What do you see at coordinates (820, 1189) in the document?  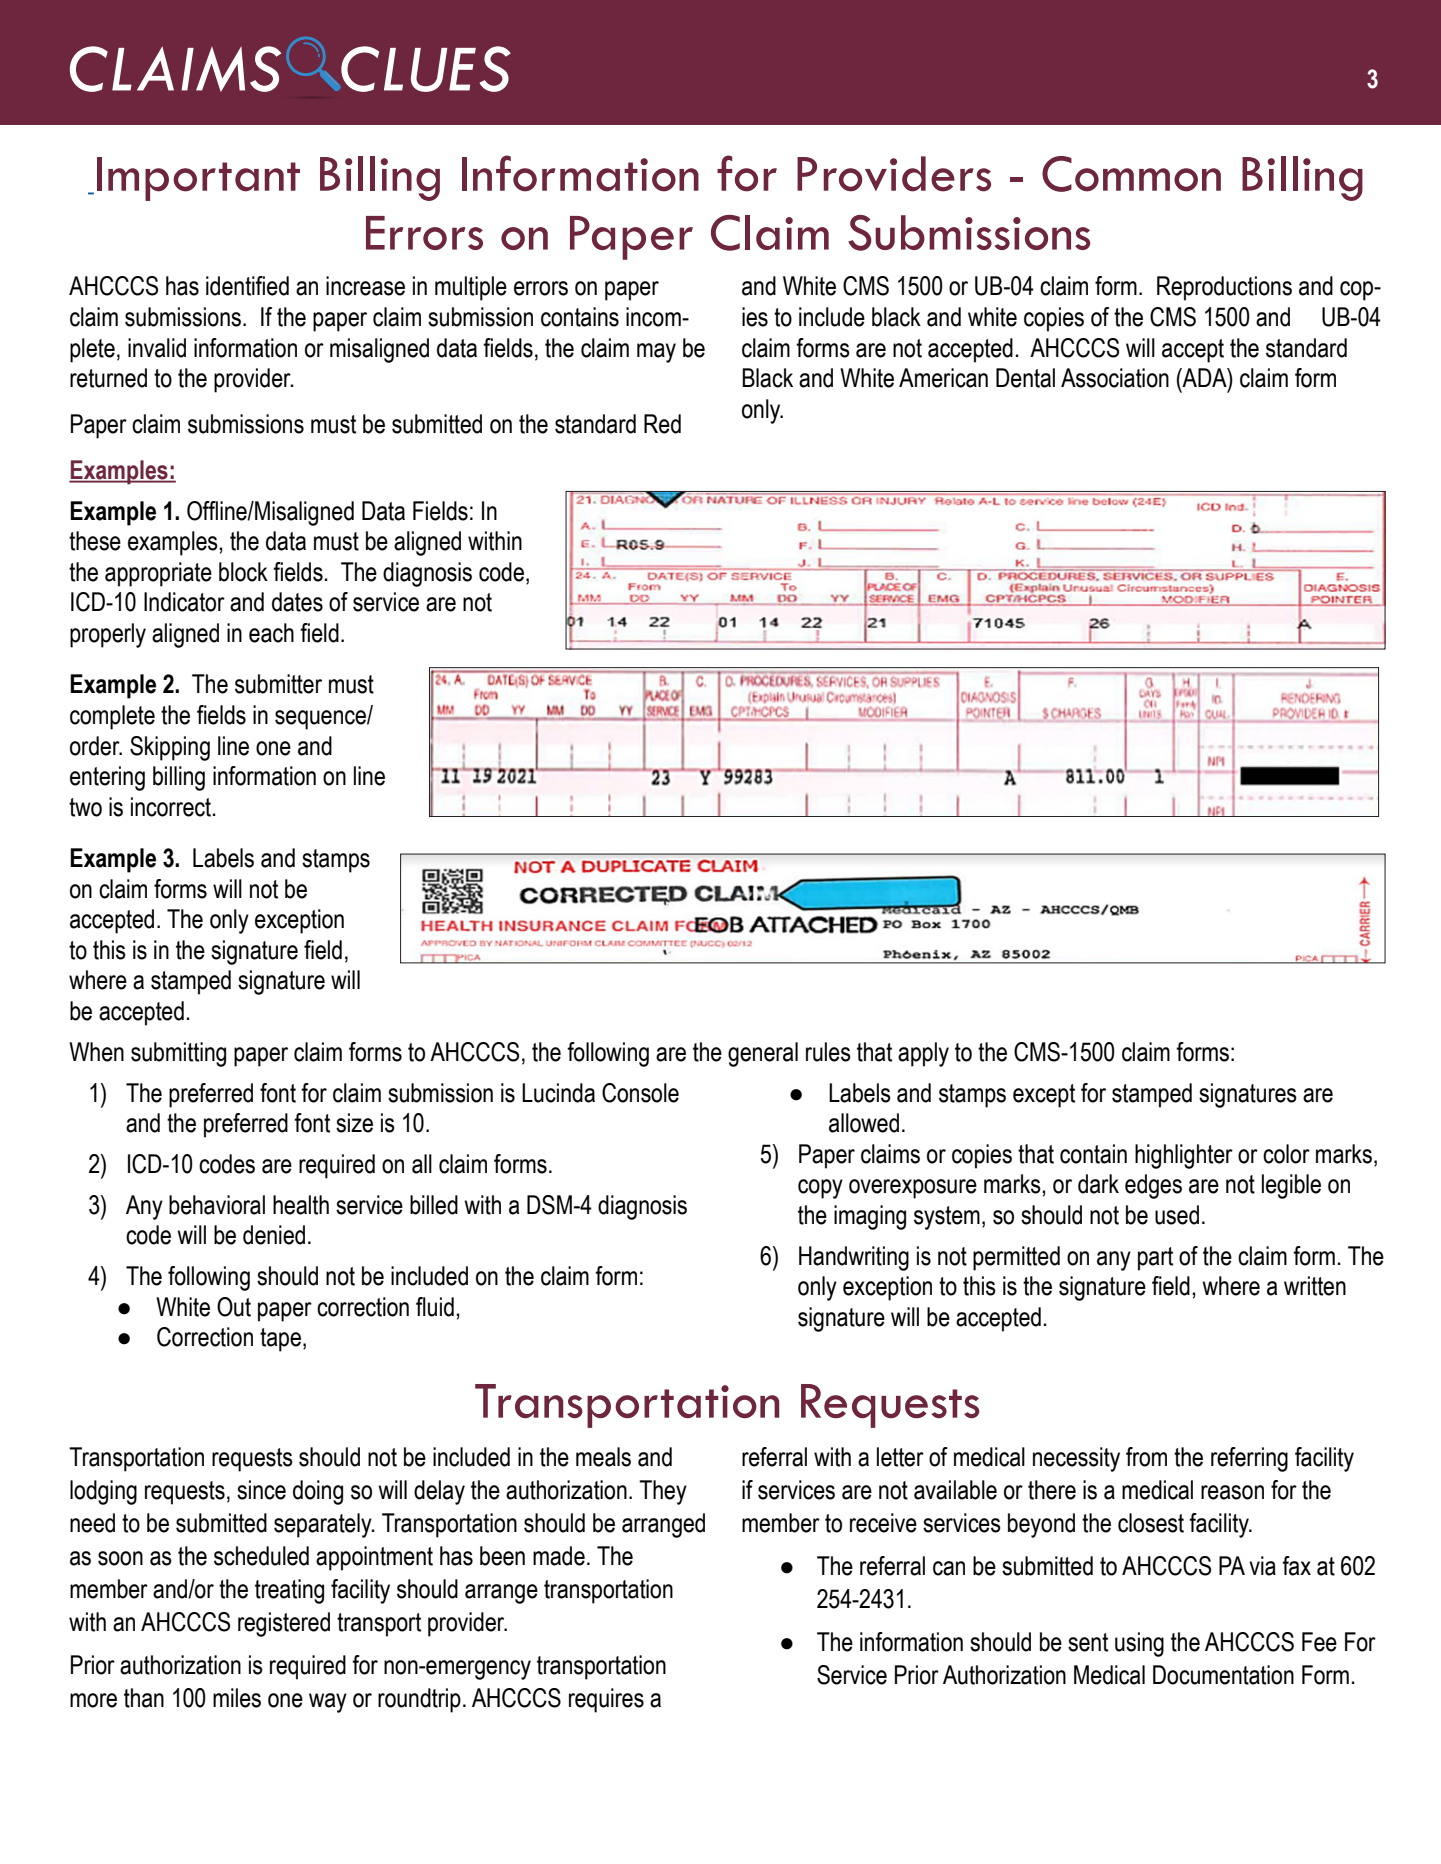 I see `copy` at bounding box center [820, 1189].
